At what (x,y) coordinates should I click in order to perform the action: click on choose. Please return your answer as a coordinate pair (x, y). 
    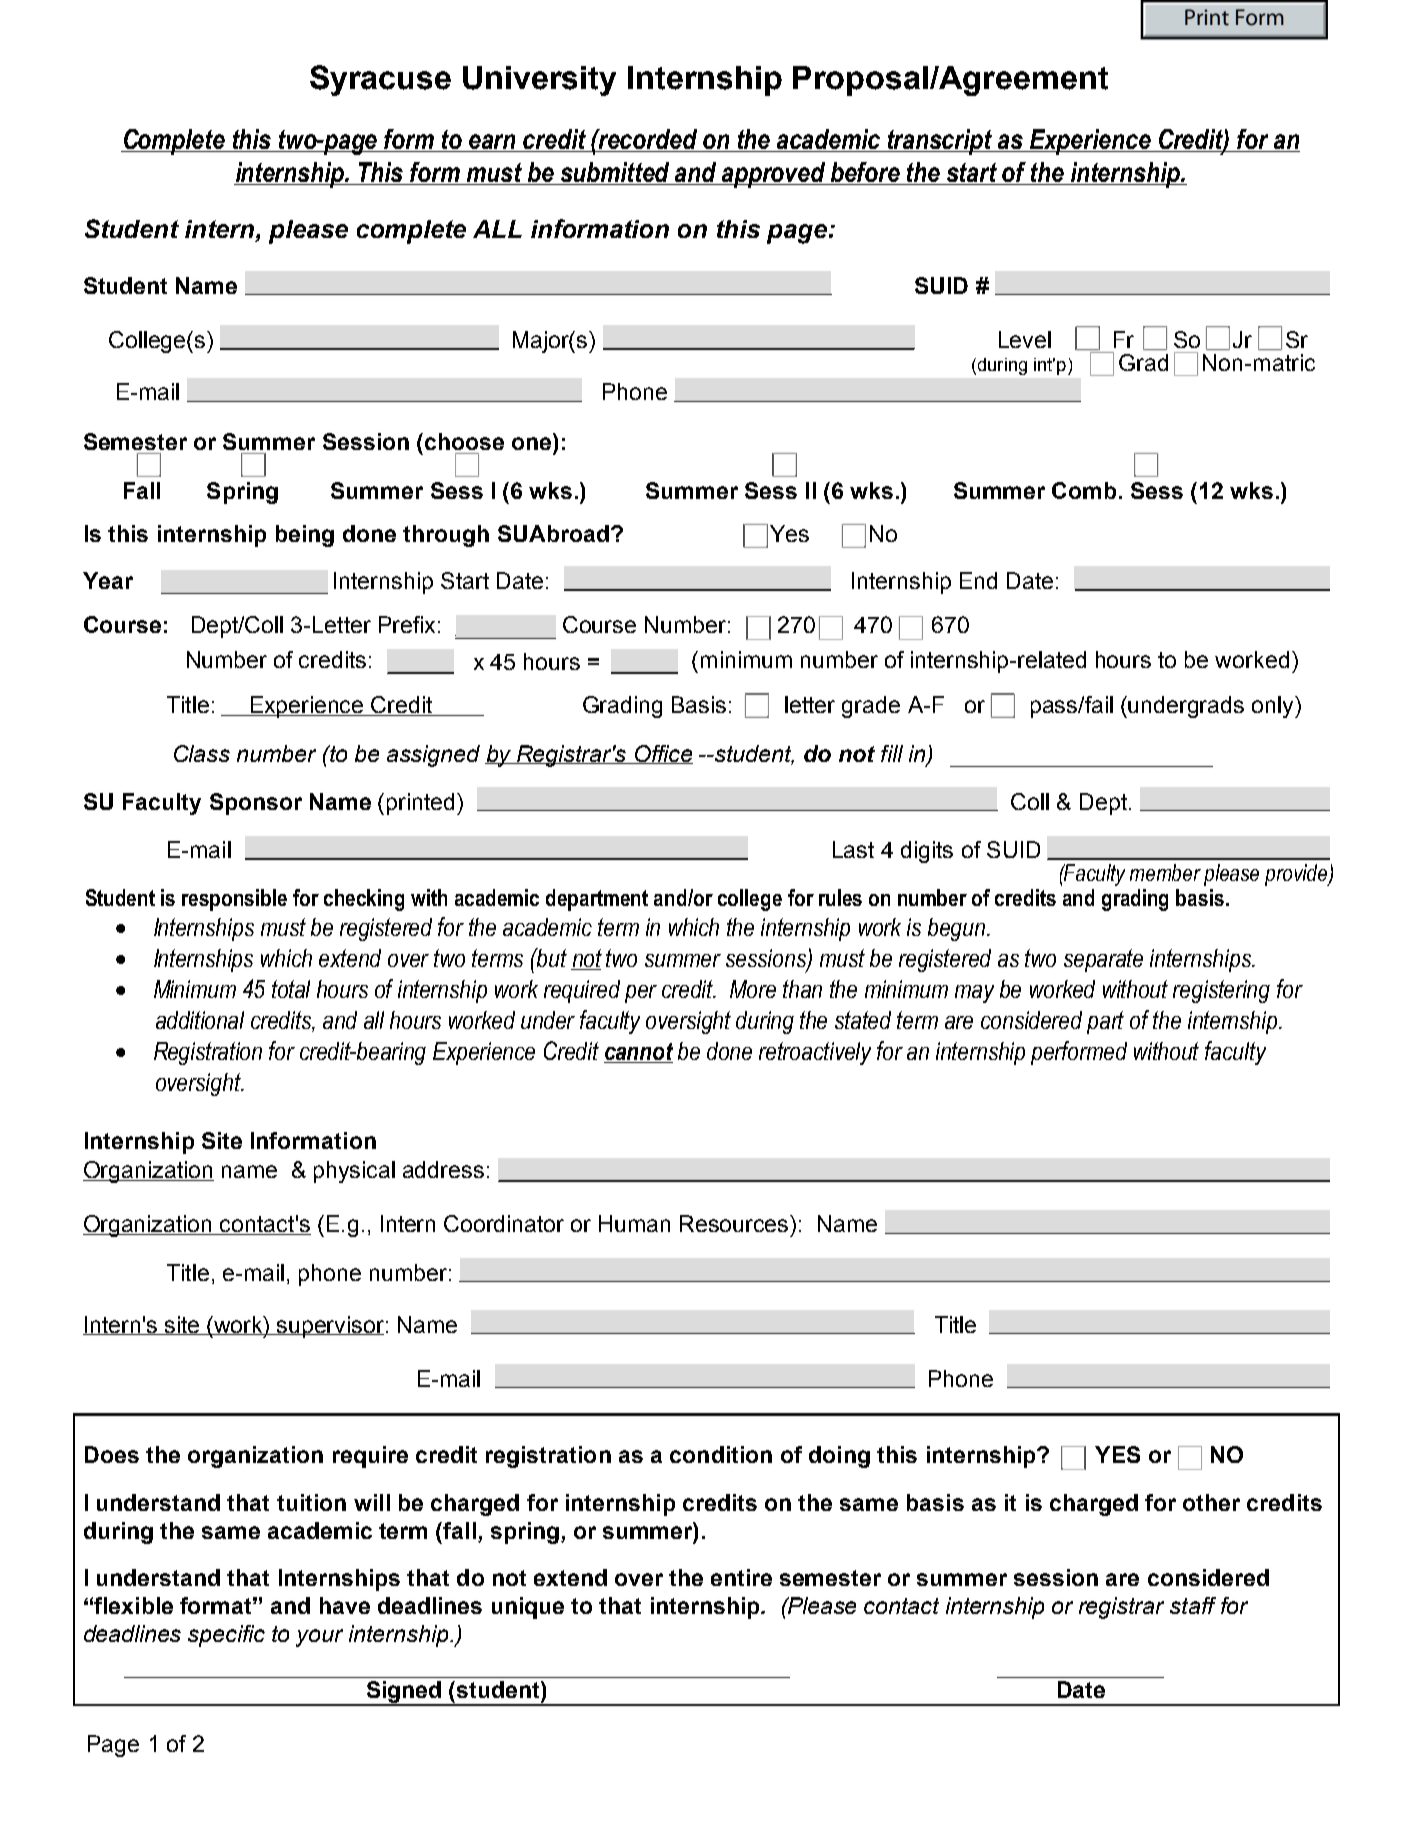
    Looking at the image, I should click on (464, 441).
